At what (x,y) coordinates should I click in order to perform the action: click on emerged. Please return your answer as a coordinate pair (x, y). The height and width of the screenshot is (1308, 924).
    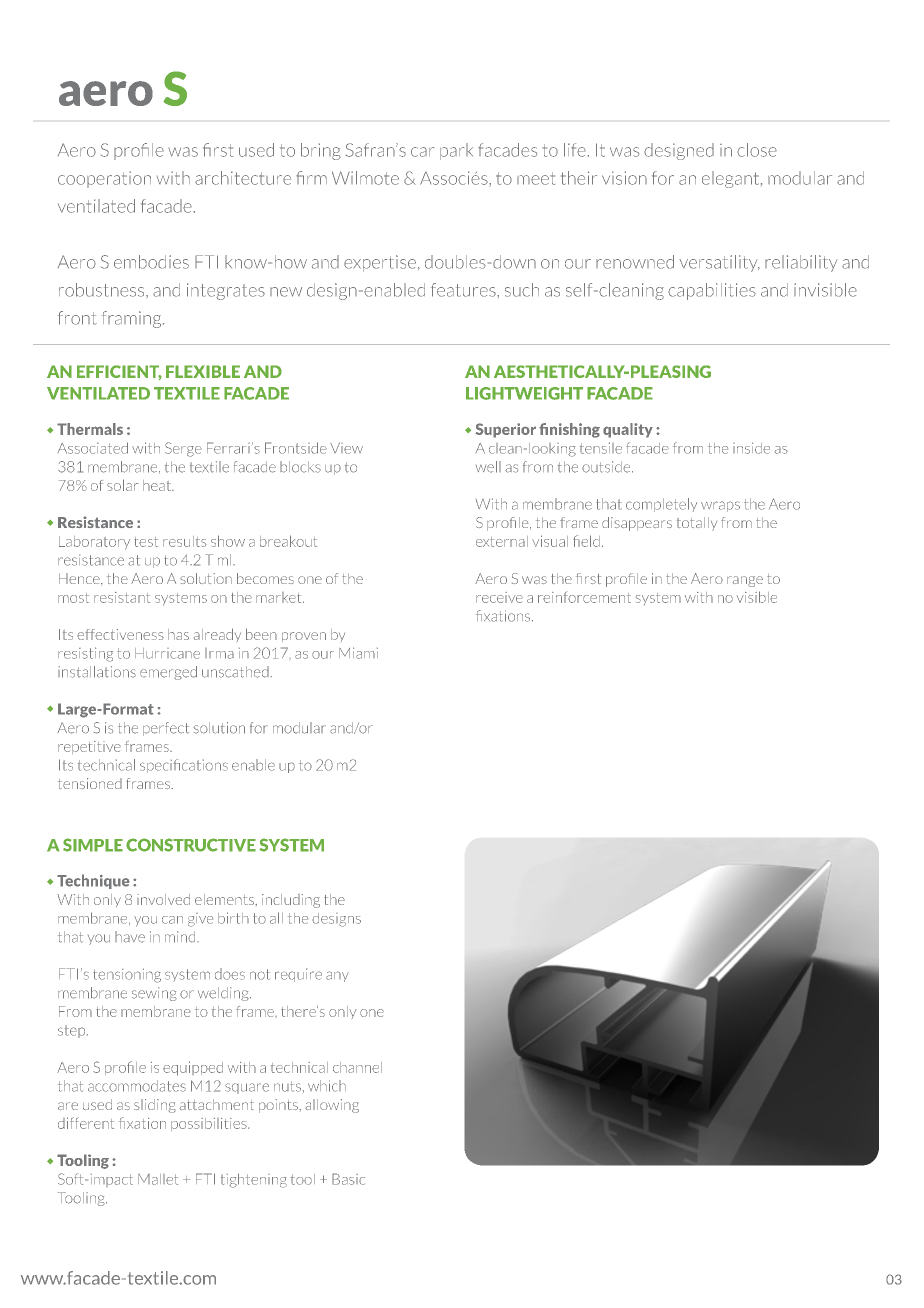
    Looking at the image, I should click on (168, 673).
